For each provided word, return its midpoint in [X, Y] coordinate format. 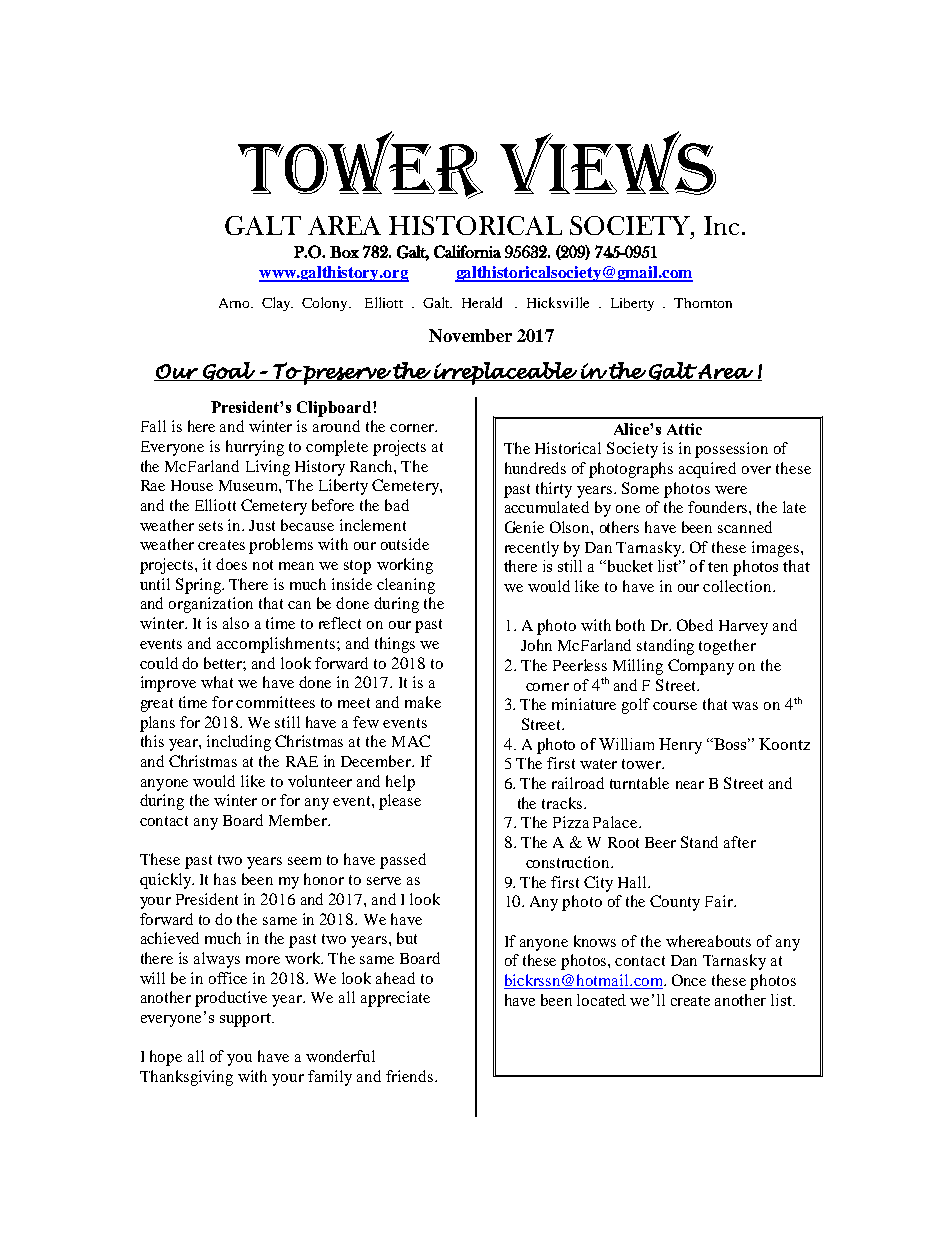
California [467, 251]
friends [411, 1076]
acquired [707, 470]
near [690, 785]
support [246, 1020]
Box [344, 252]
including [239, 743]
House [192, 485]
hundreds [535, 468]
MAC [411, 741]
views [608, 163]
